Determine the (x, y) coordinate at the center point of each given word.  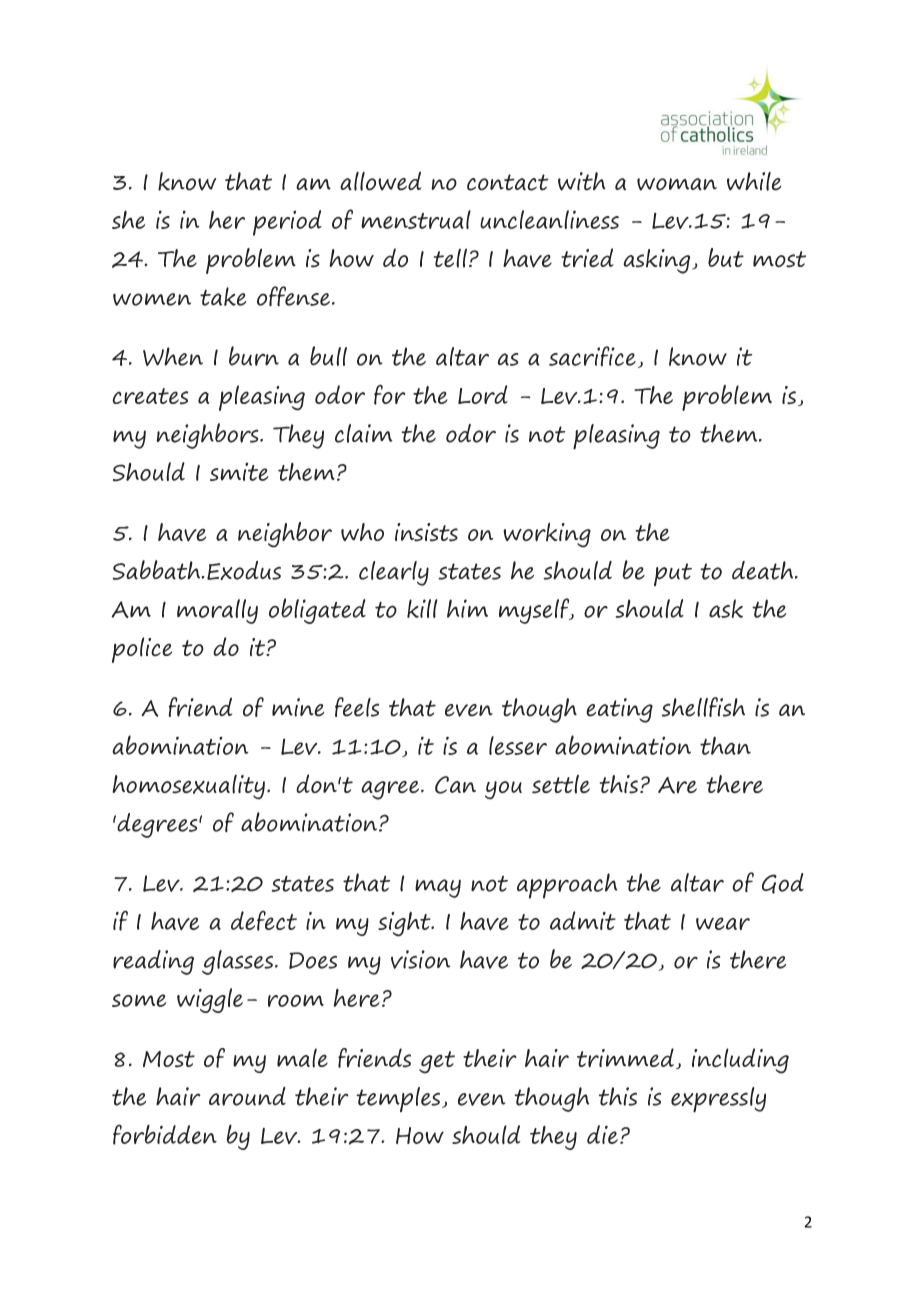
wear (723, 923)
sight (405, 924)
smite (239, 472)
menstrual (416, 219)
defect (264, 920)
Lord (483, 394)
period (287, 223)
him (467, 608)
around (247, 1096)
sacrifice (592, 356)
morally (217, 611)
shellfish (703, 707)
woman (677, 184)
